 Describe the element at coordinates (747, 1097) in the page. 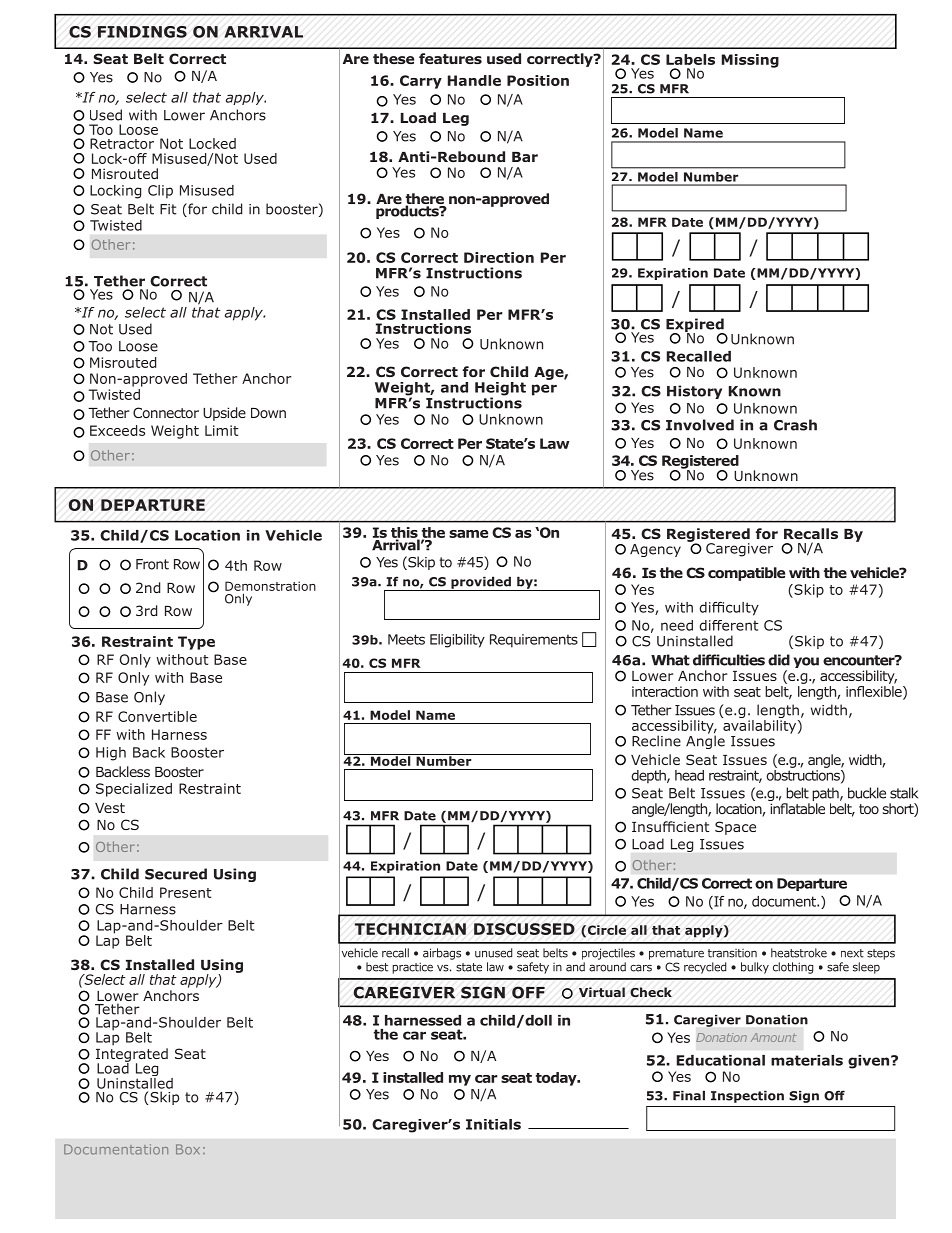

I see `Inspection` at that location.
